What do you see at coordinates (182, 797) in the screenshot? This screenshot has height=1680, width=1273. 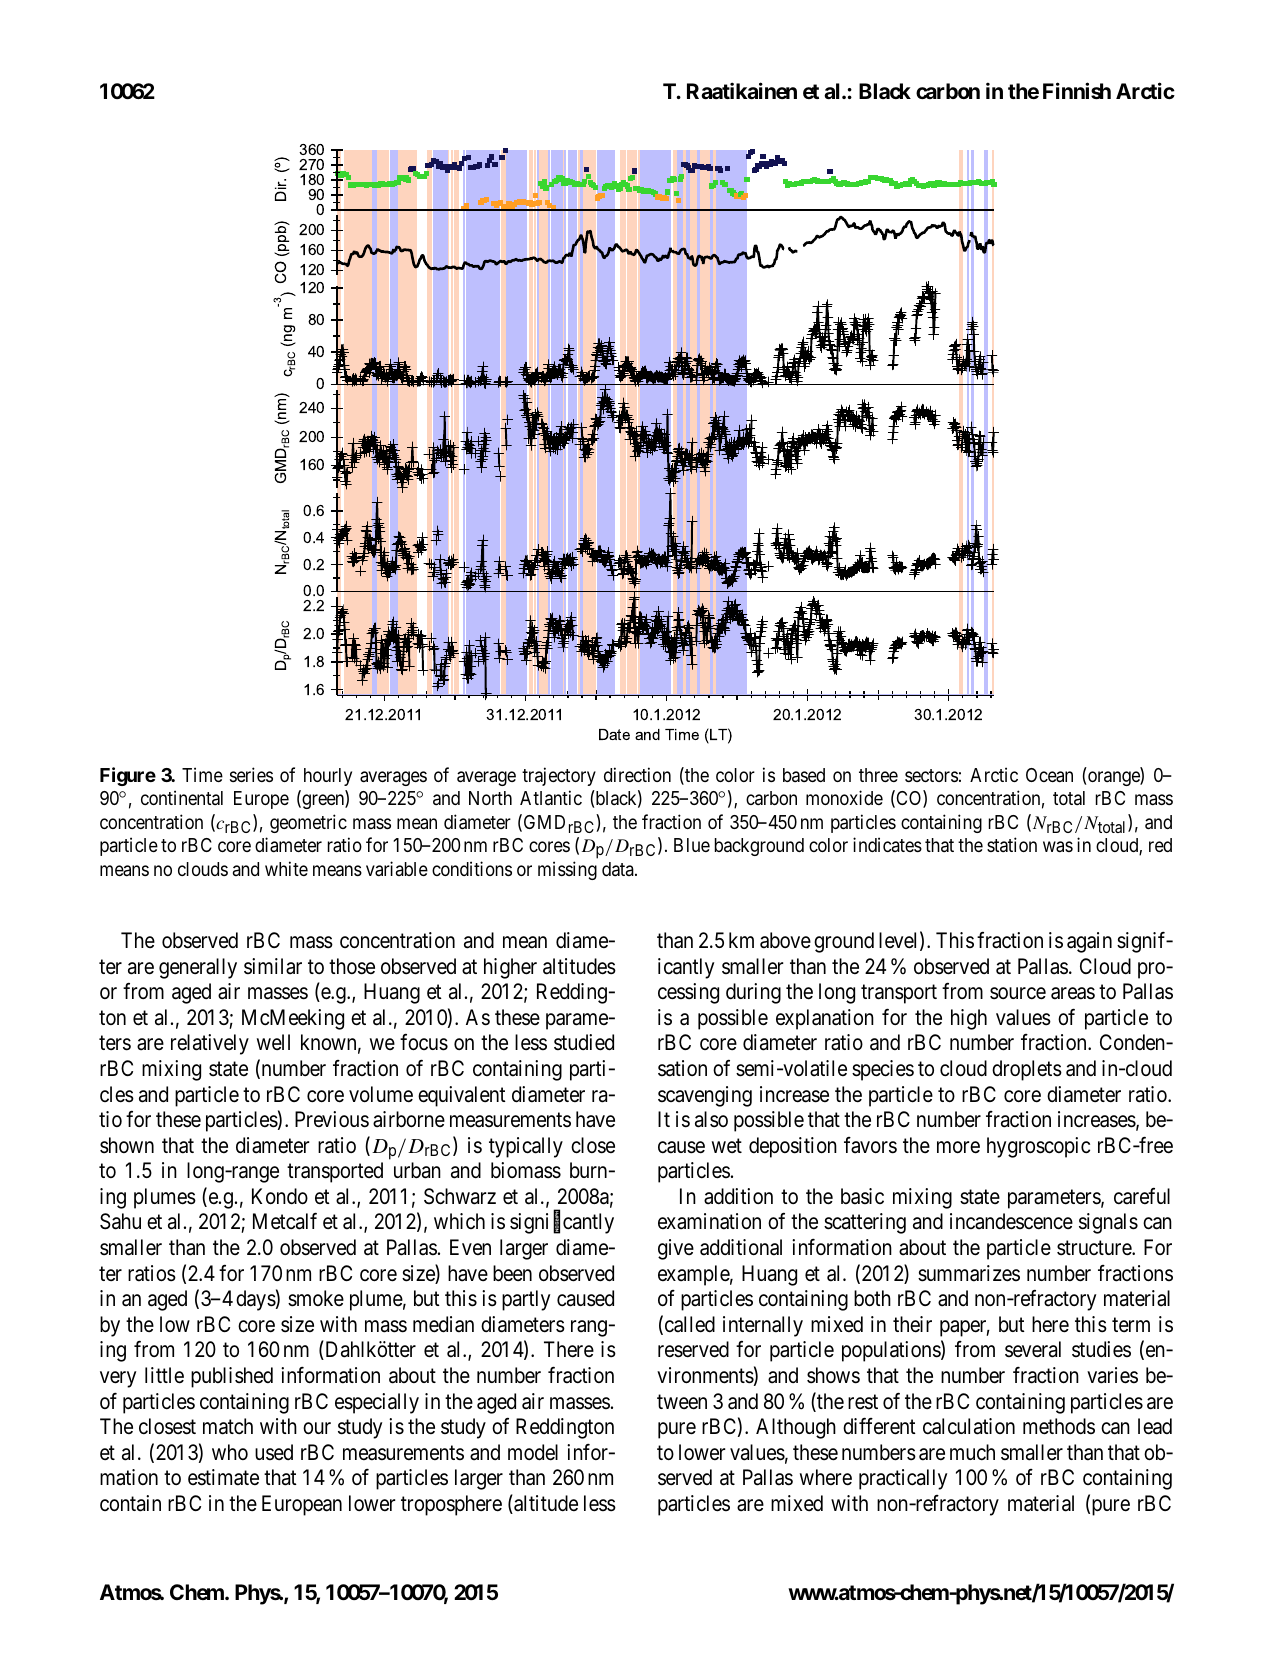 I see `continental` at bounding box center [182, 797].
